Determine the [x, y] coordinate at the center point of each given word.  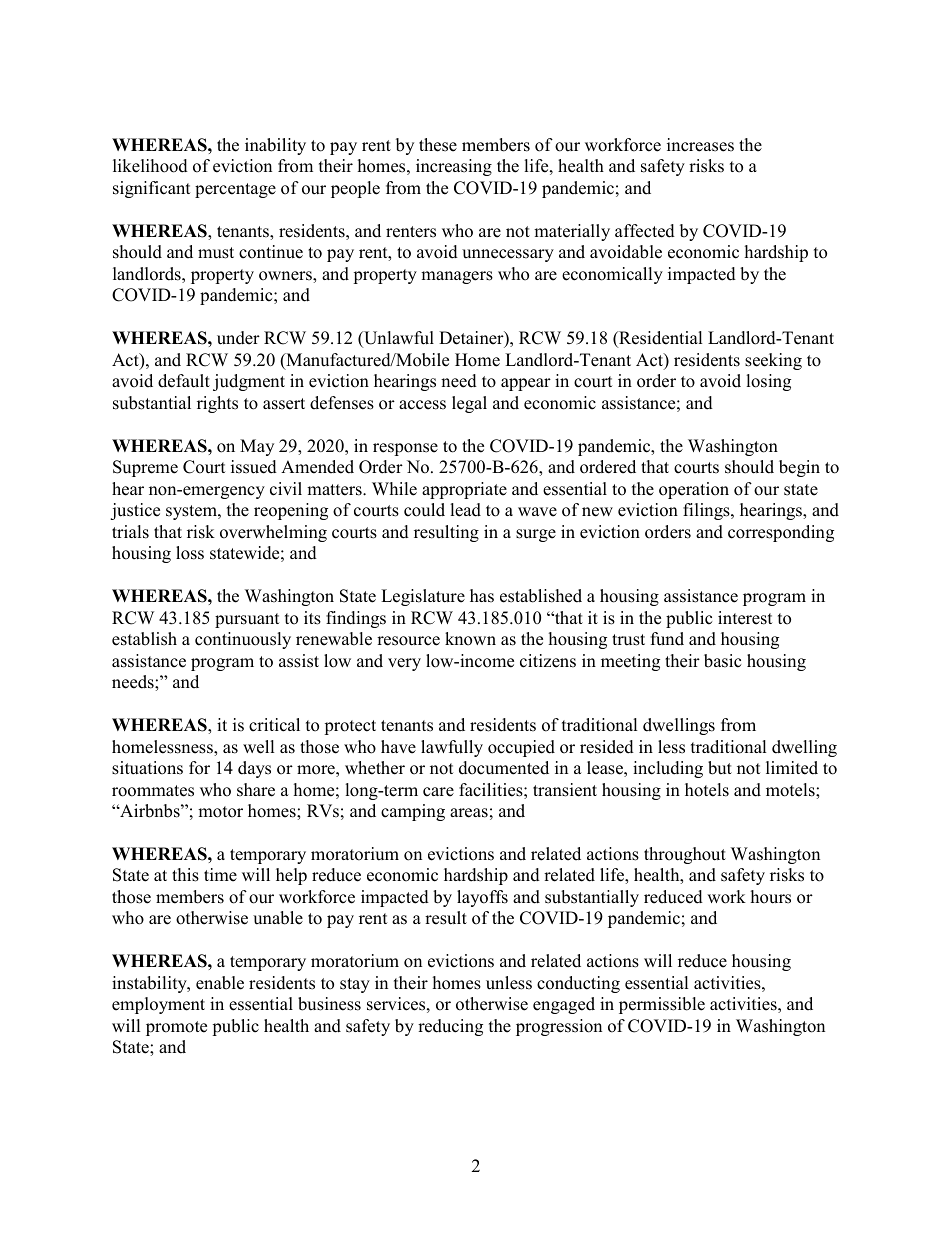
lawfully [452, 748]
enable [220, 983]
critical [274, 725]
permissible [662, 1005]
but [720, 768]
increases [700, 145]
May [257, 447]
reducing [450, 1027]
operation [694, 490]
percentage [235, 190]
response [405, 449]
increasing [454, 167]
